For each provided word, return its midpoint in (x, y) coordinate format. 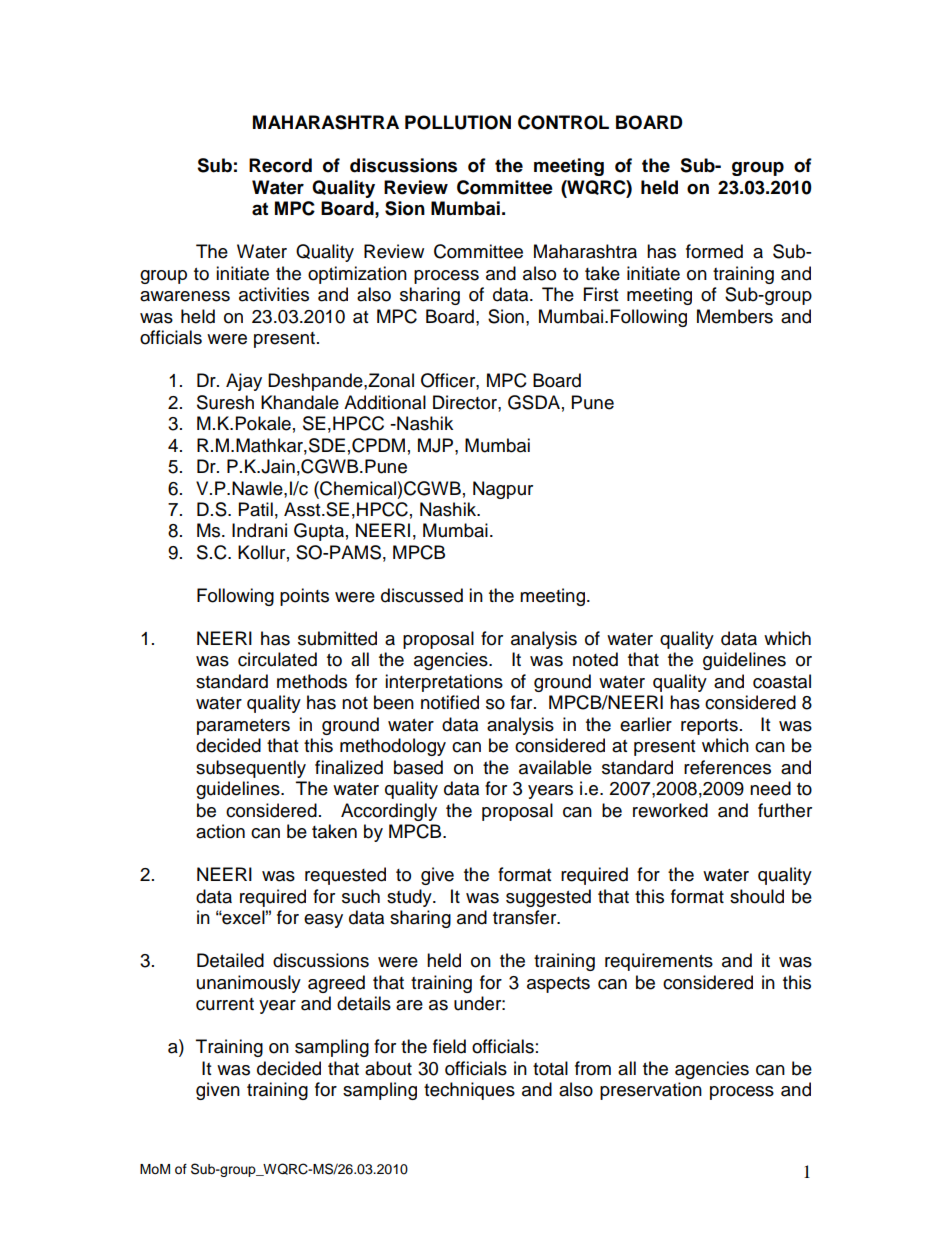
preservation (651, 1091)
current (225, 1004)
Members (735, 316)
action (220, 831)
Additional (385, 402)
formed (714, 251)
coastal (782, 681)
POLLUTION (458, 122)
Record (280, 165)
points (304, 597)
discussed (422, 595)
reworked (670, 810)
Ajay (244, 382)
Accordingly (389, 812)
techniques (469, 1091)
